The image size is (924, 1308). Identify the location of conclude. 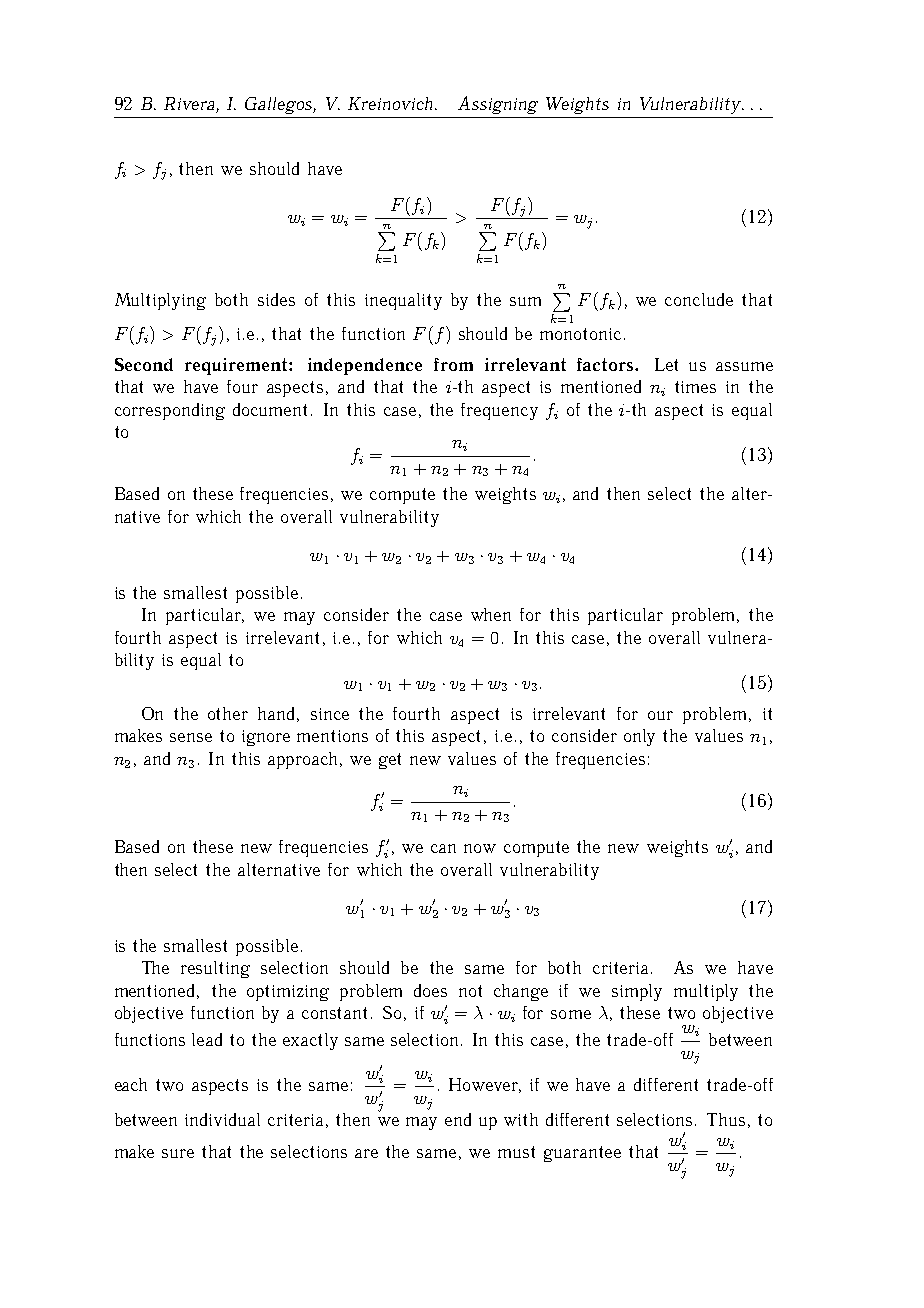
(699, 299).
